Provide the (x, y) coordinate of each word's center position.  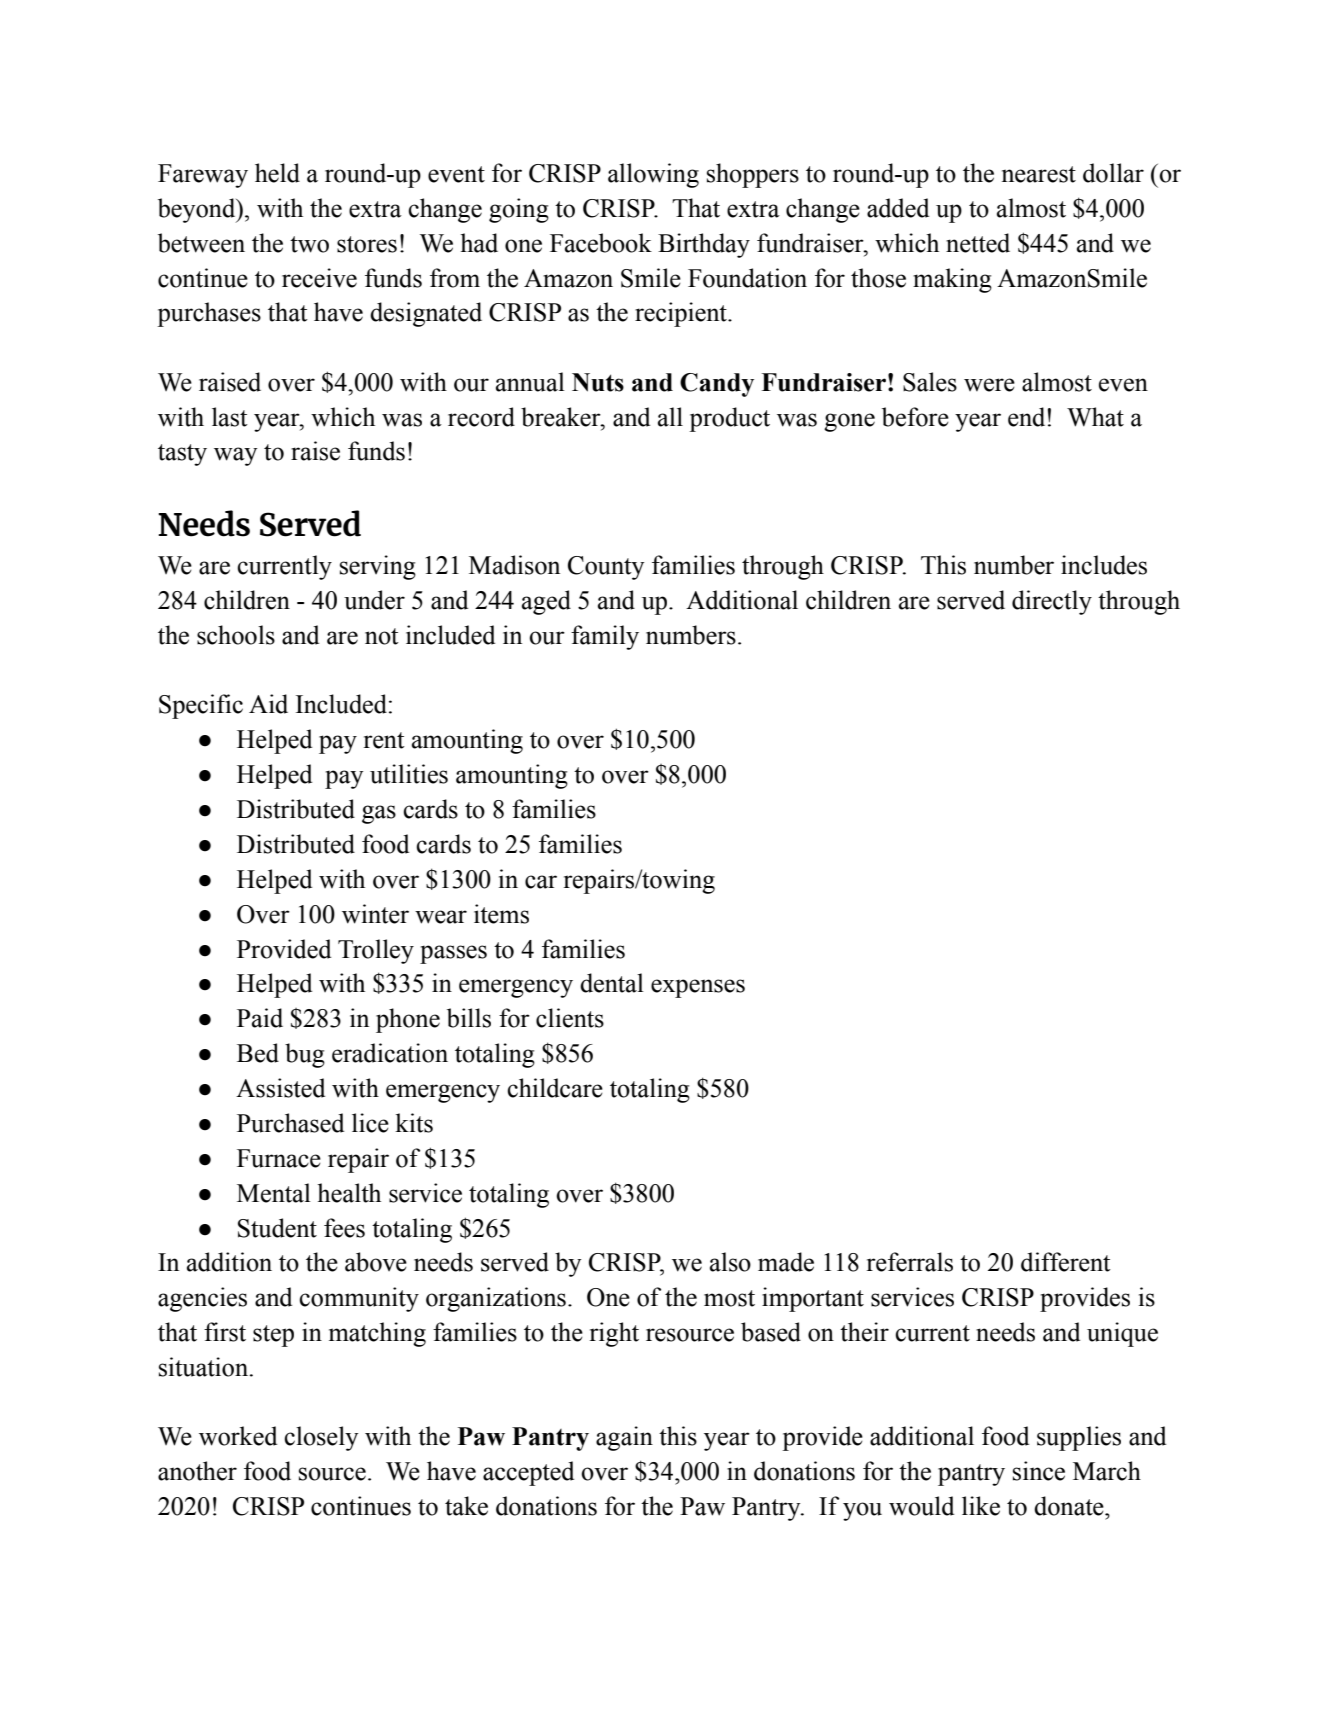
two (309, 244)
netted (978, 243)
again (624, 1438)
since (1039, 1471)
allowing (653, 175)
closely (321, 1438)
